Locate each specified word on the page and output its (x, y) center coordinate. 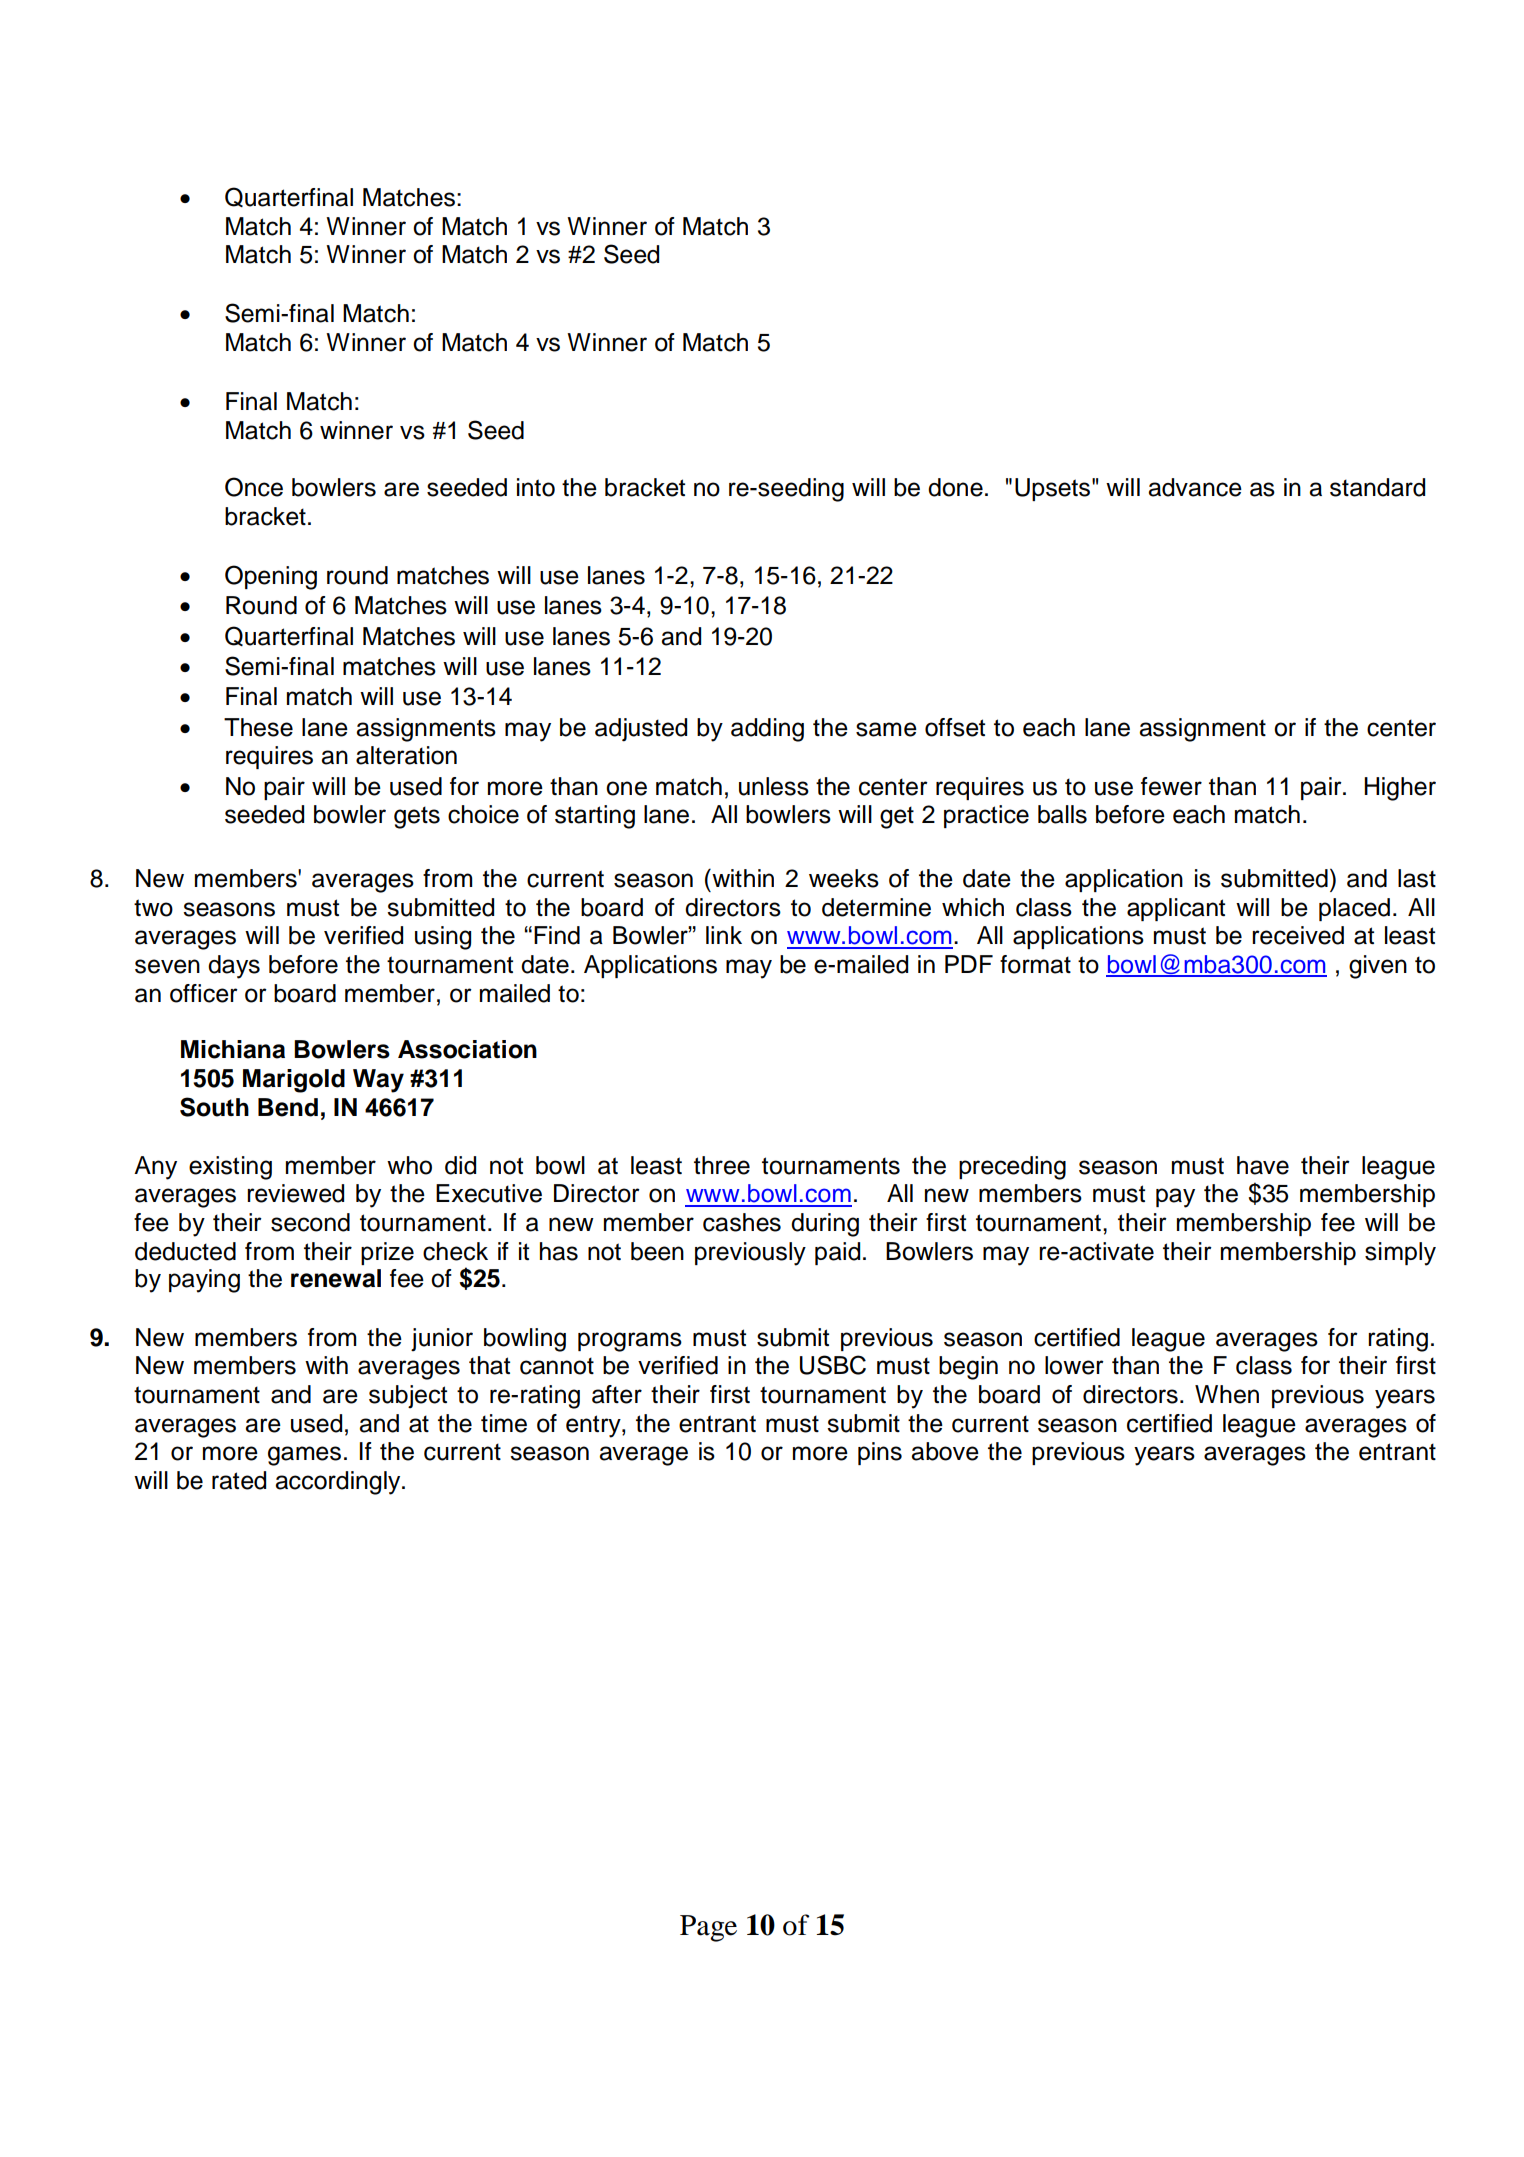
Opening (271, 577)
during (825, 1225)
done (955, 487)
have (1263, 1165)
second (310, 1222)
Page (708, 1928)
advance (1195, 487)
